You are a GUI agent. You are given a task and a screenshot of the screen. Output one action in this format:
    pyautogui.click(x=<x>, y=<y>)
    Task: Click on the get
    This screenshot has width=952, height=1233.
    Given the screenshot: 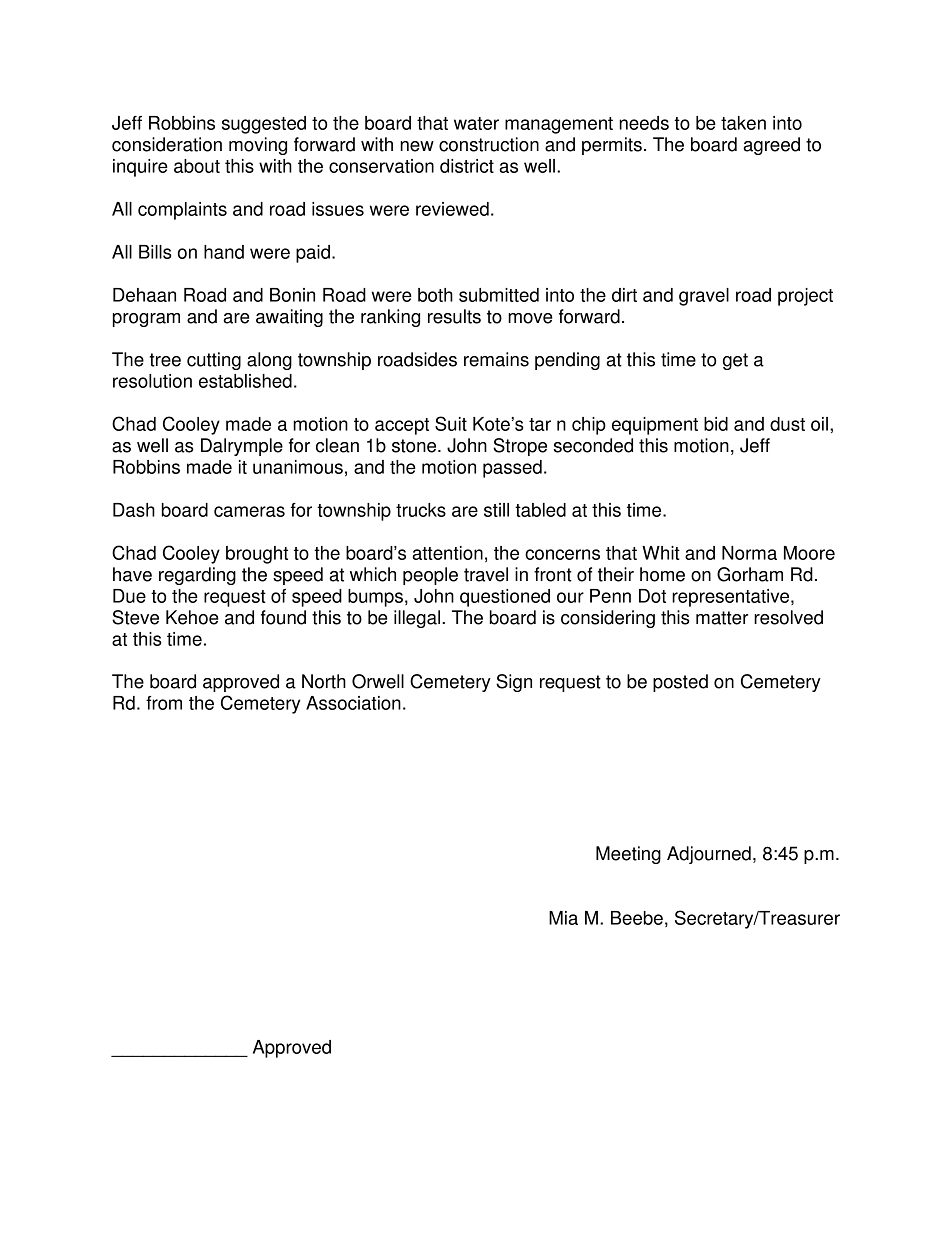 What is the action you would take?
    pyautogui.click(x=735, y=361)
